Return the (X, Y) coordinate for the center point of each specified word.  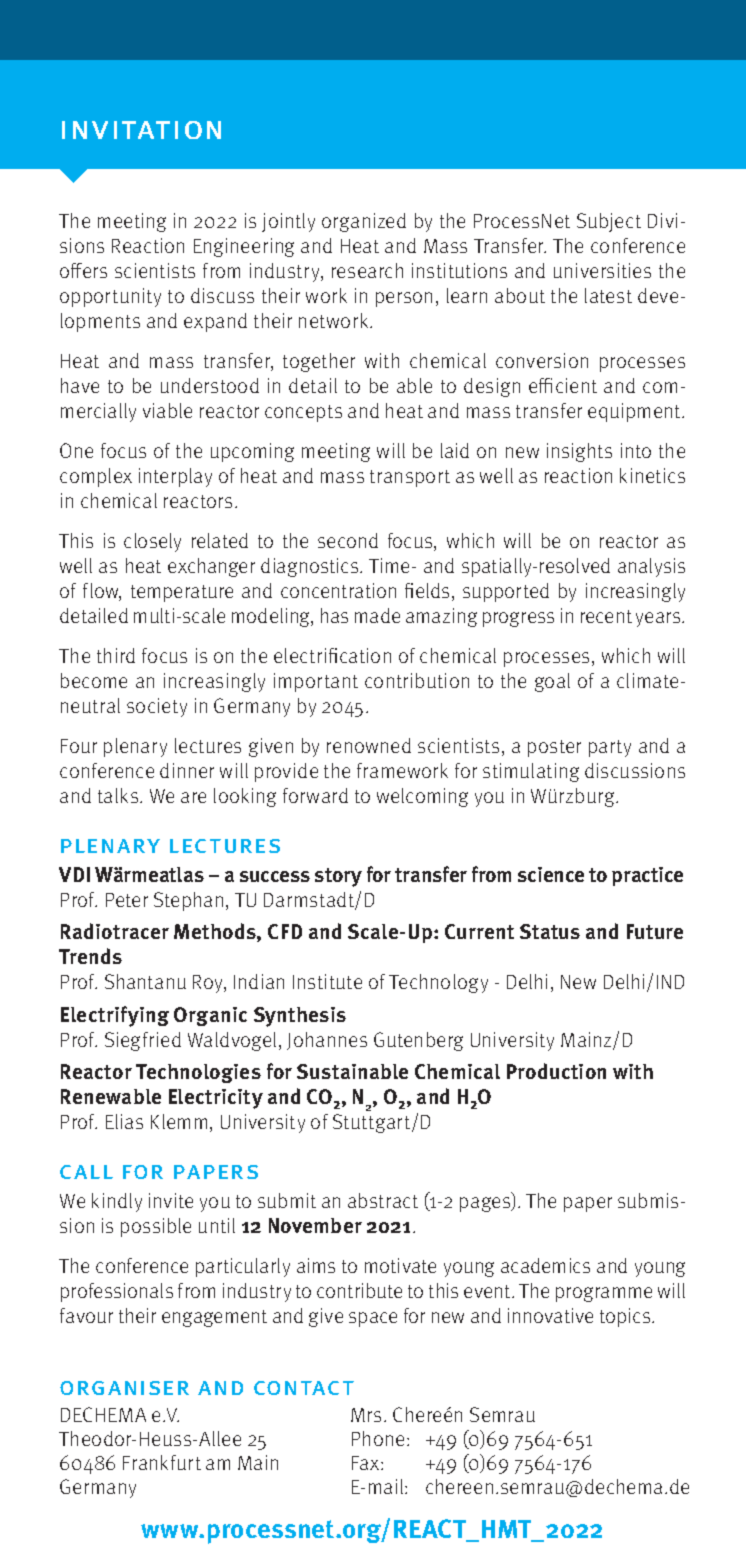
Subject (609, 222)
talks (119, 795)
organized (364, 222)
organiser (124, 1388)
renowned (369, 745)
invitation (141, 130)
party (610, 748)
